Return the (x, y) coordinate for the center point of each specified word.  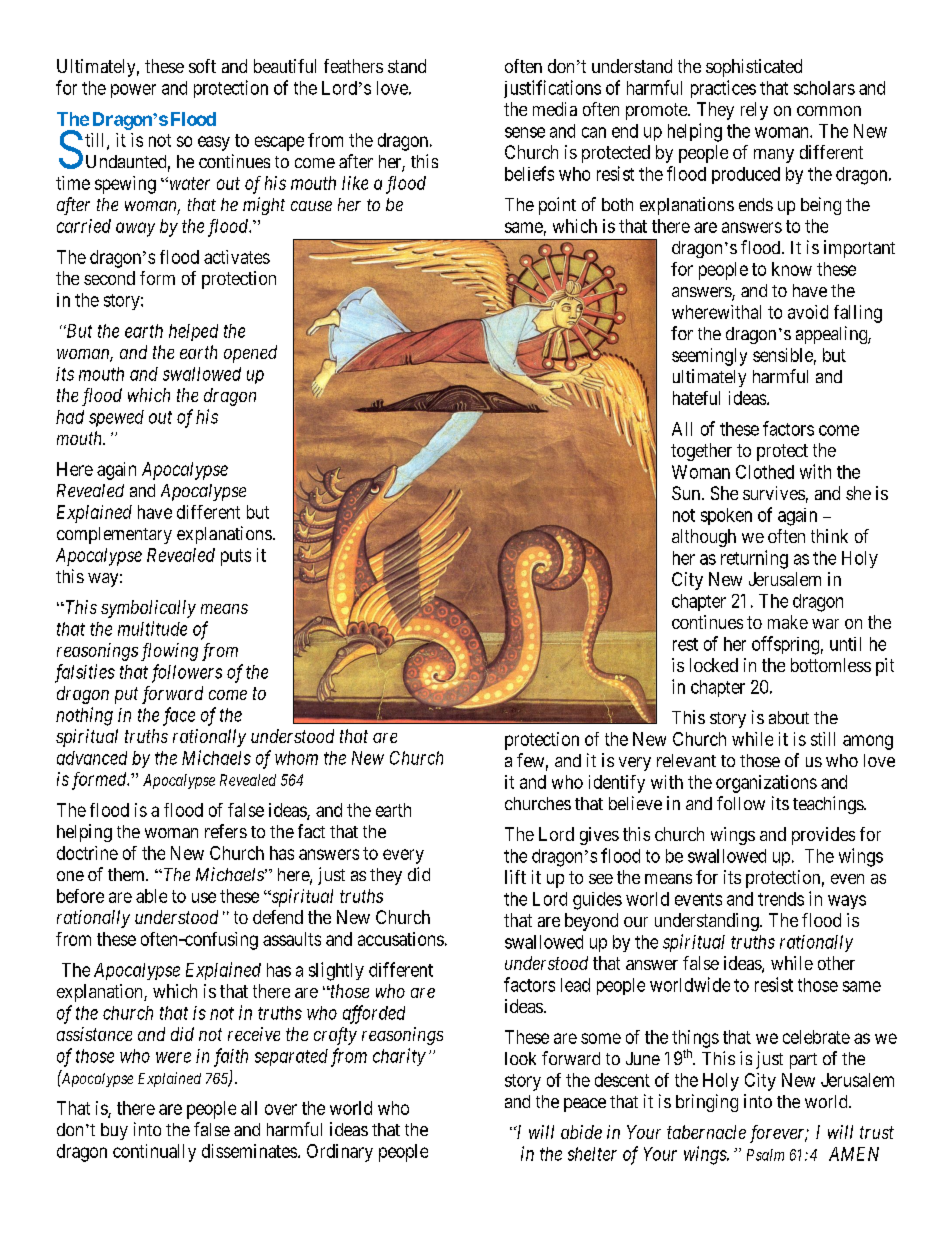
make (788, 622)
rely (754, 111)
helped (193, 332)
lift (515, 877)
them (127, 874)
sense (525, 132)
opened (250, 354)
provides (823, 836)
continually (154, 1153)
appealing (832, 335)
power (133, 91)
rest (685, 644)
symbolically (148, 609)
